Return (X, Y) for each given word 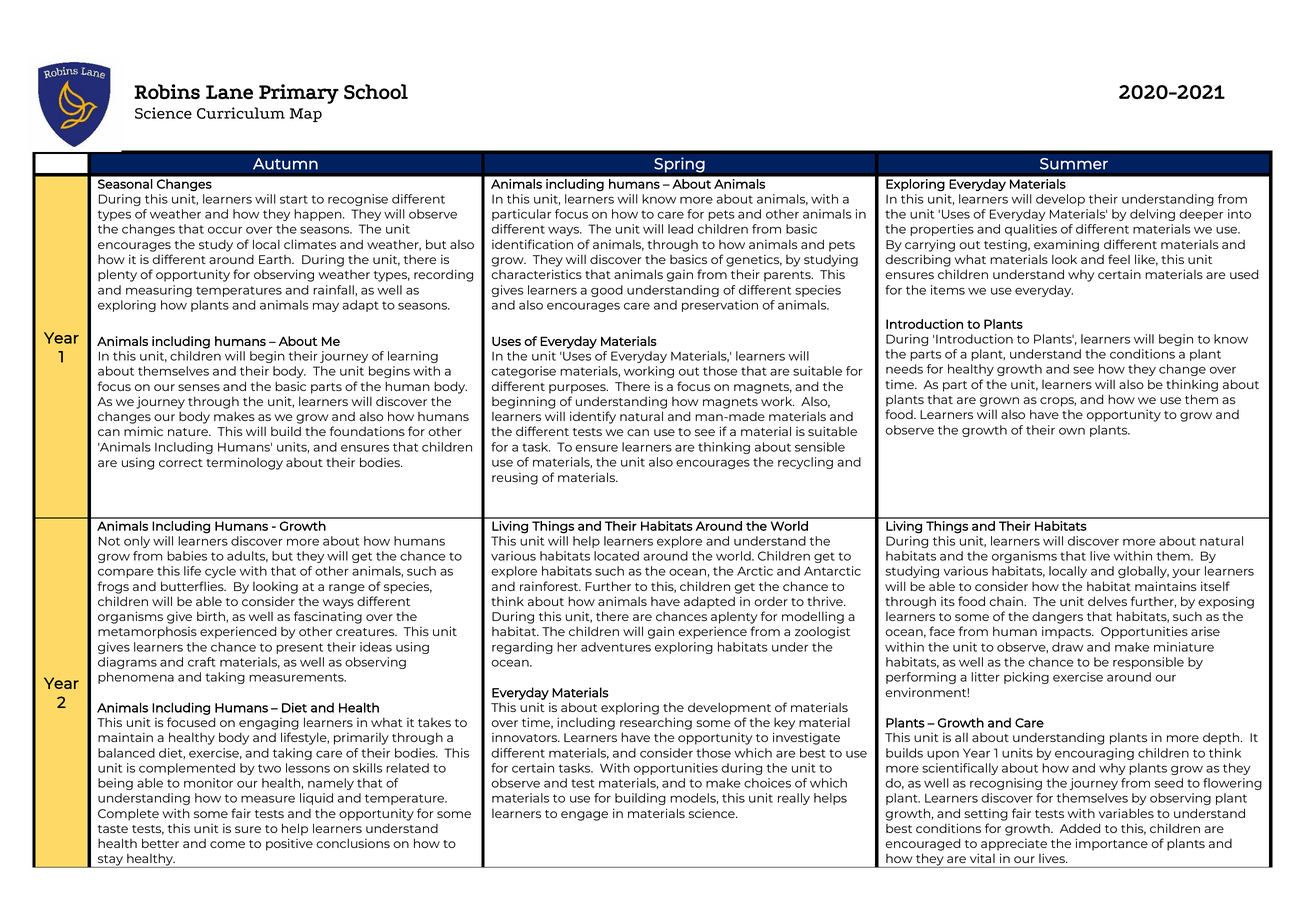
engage (584, 816)
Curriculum (241, 113)
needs (904, 369)
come (227, 844)
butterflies (193, 586)
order (771, 601)
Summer (1074, 164)
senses (199, 387)
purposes (578, 389)
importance (1112, 844)
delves (1107, 601)
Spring (679, 165)
